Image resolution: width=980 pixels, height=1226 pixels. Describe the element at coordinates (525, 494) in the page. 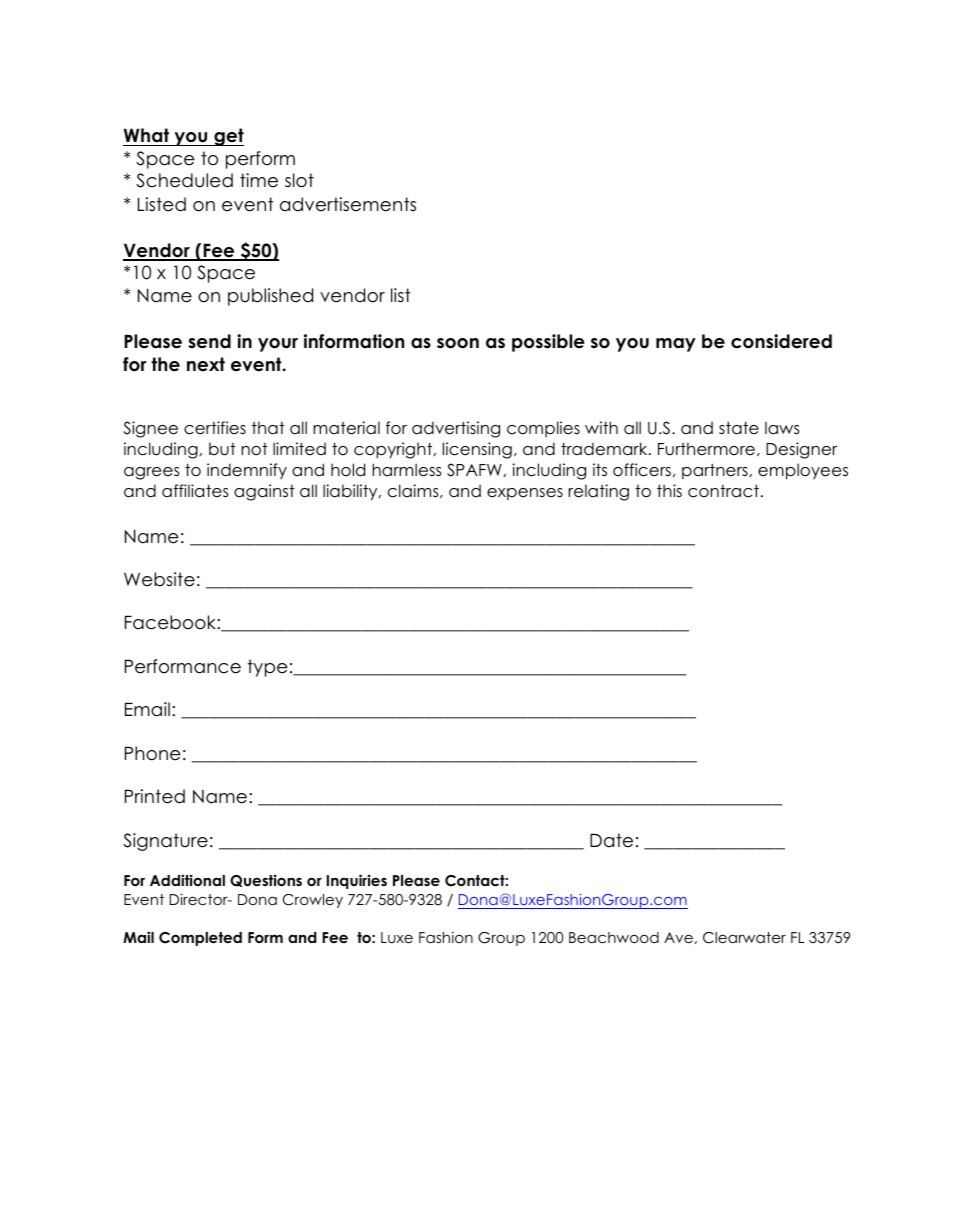

I see `expenses` at that location.
